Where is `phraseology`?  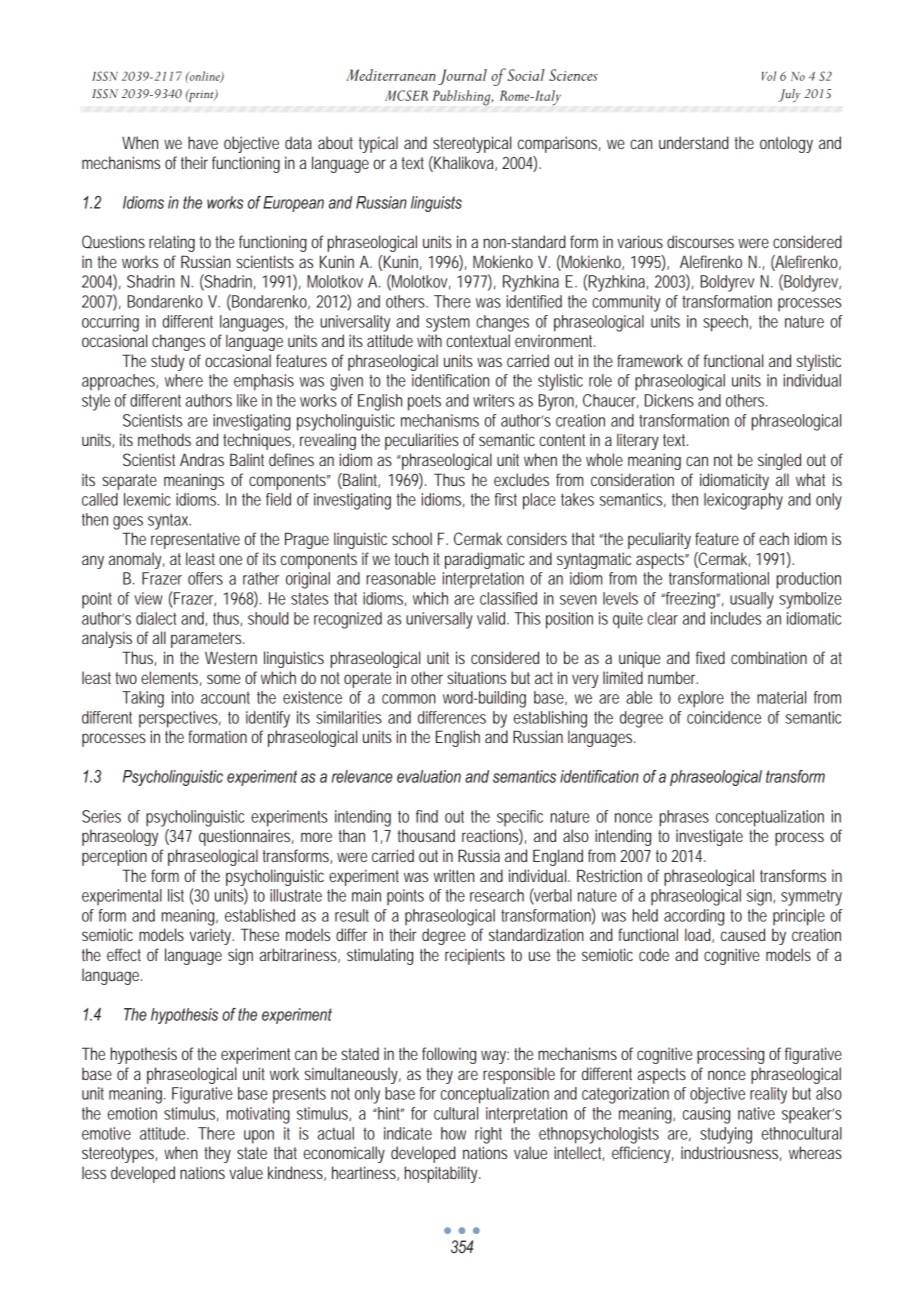 phraseology is located at coordinates (120, 837).
